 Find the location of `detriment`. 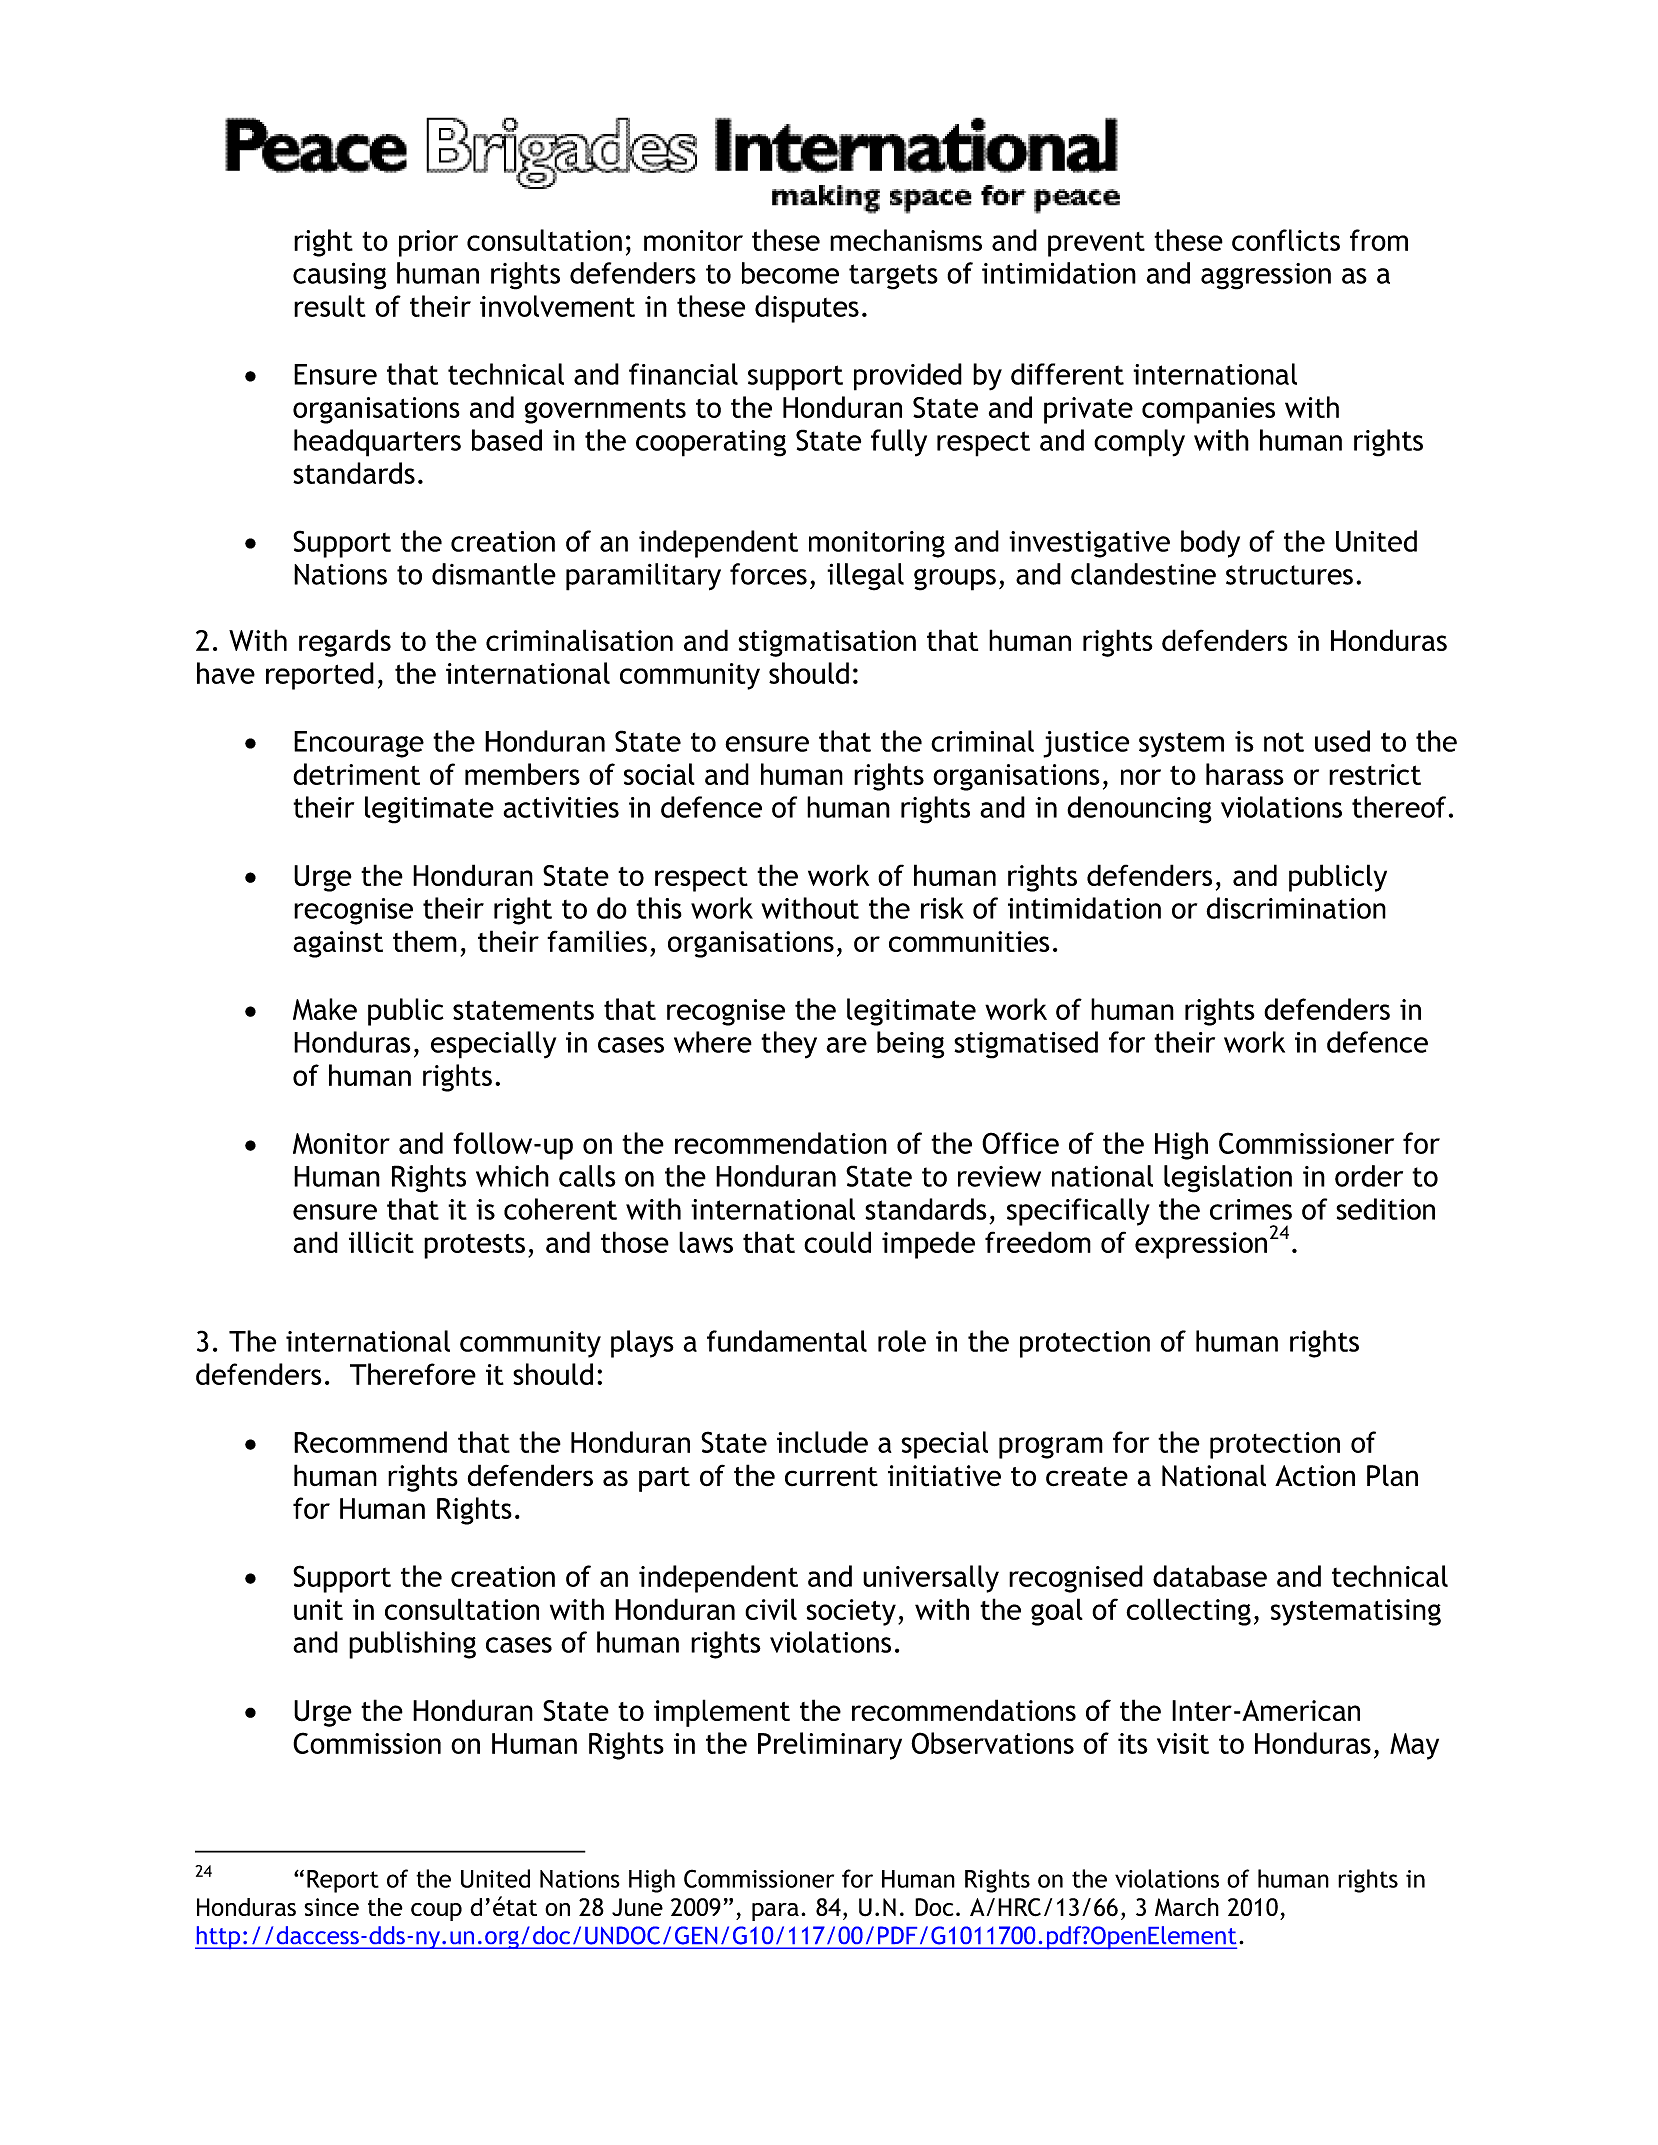

detriment is located at coordinates (356, 774).
